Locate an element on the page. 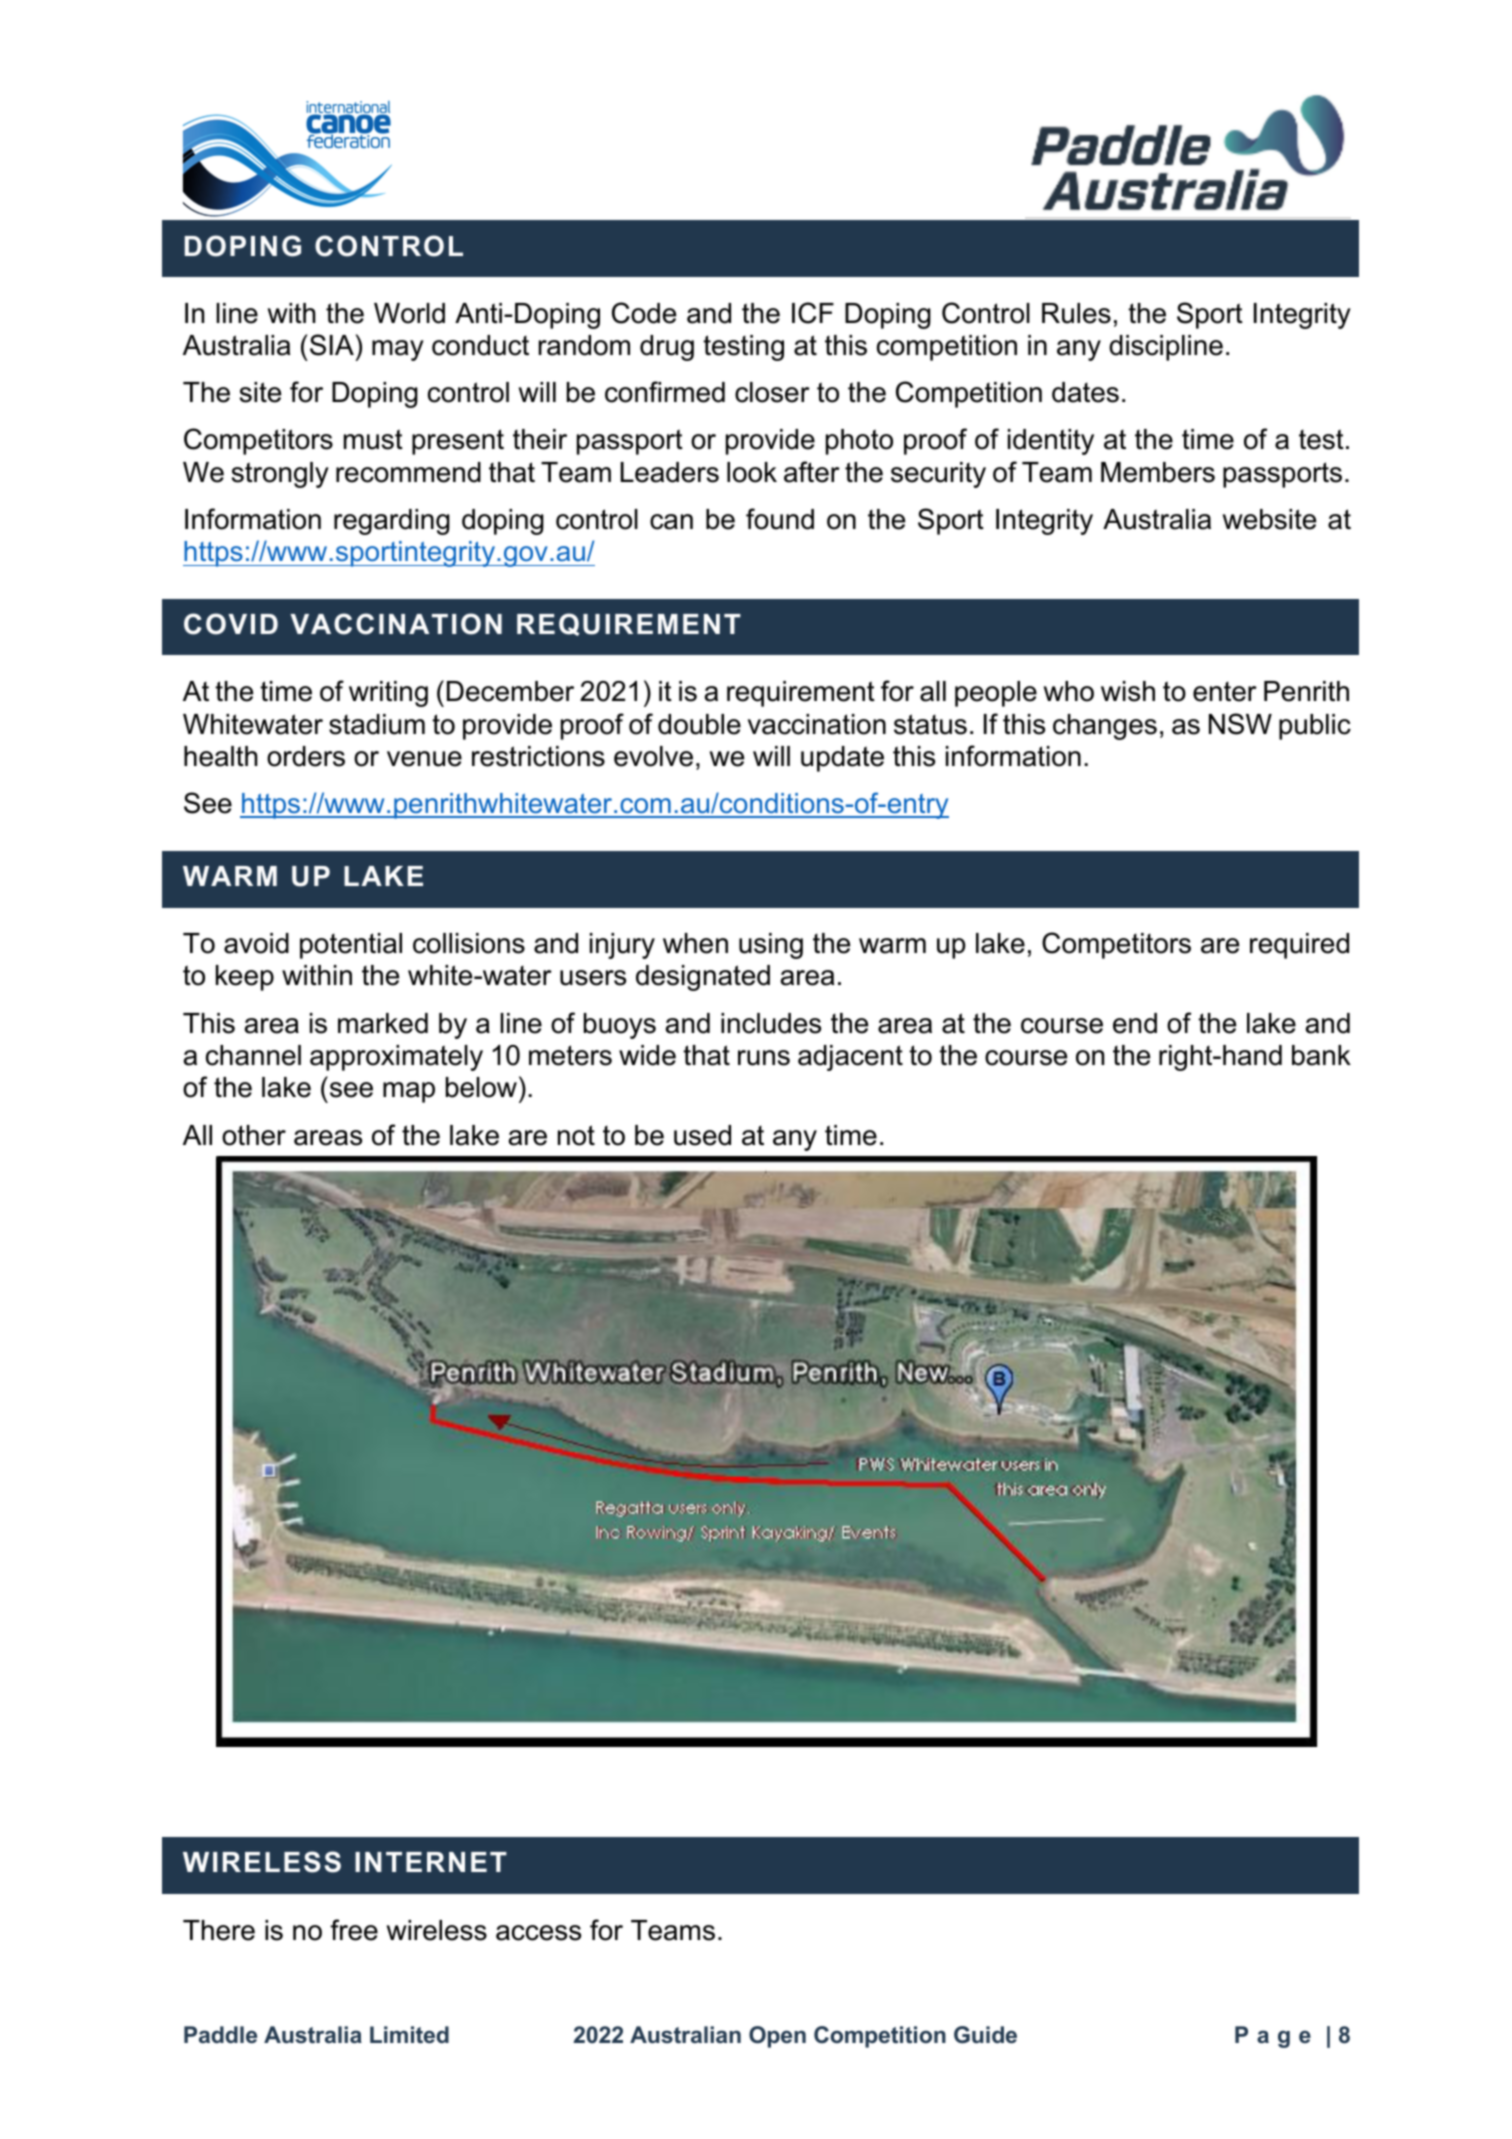 Image resolution: width=1512 pixels, height=2139 pixels. other is located at coordinates (254, 1135).
